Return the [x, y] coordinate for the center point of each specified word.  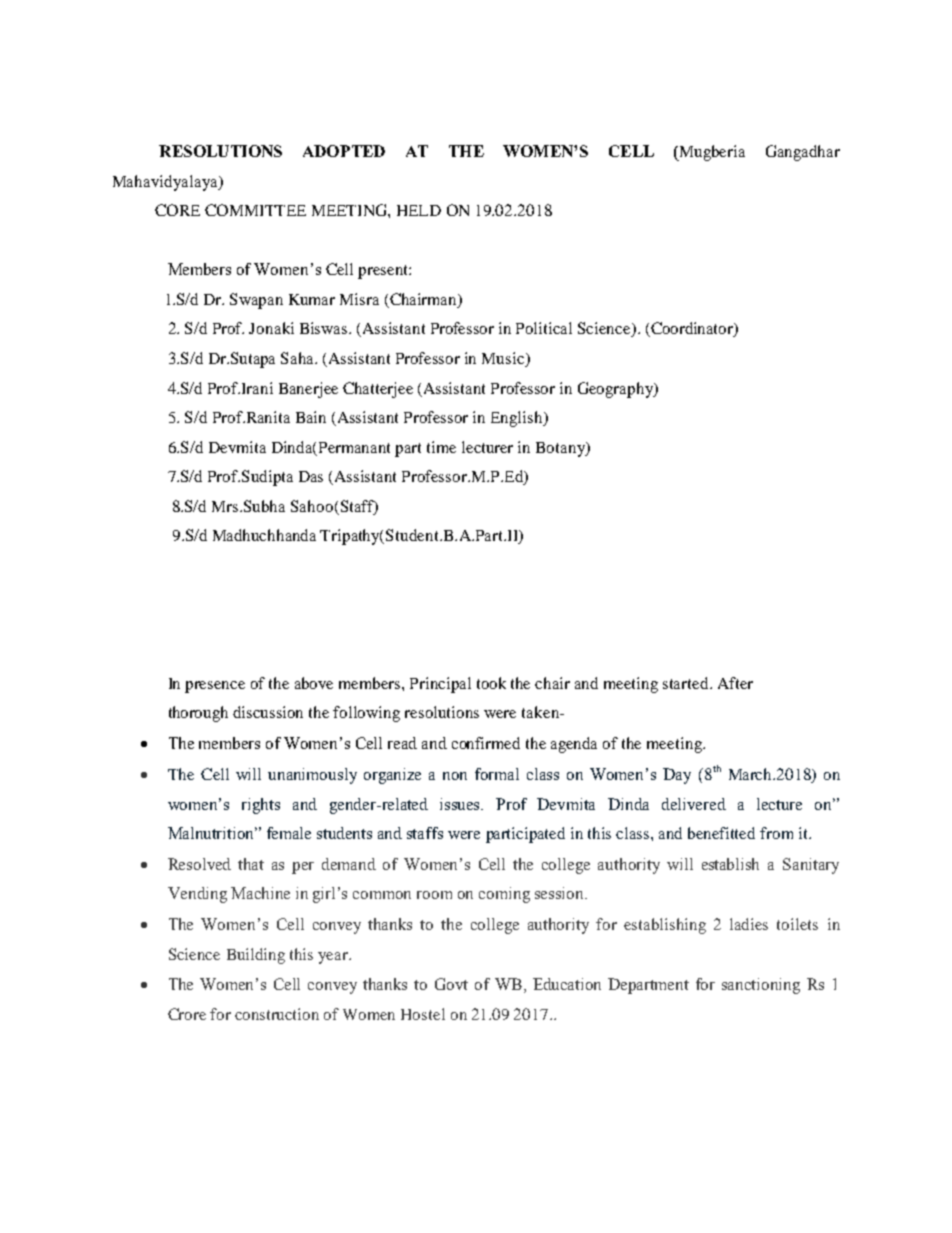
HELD [419, 210]
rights [261, 806]
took [491, 683]
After [735, 683]
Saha [299, 358]
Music [504, 359]
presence [215, 687]
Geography [617, 390]
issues [461, 804]
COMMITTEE [255, 210]
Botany [561, 449]
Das [311, 476]
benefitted [721, 833]
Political [544, 328]
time [441, 447]
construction [277, 1014]
